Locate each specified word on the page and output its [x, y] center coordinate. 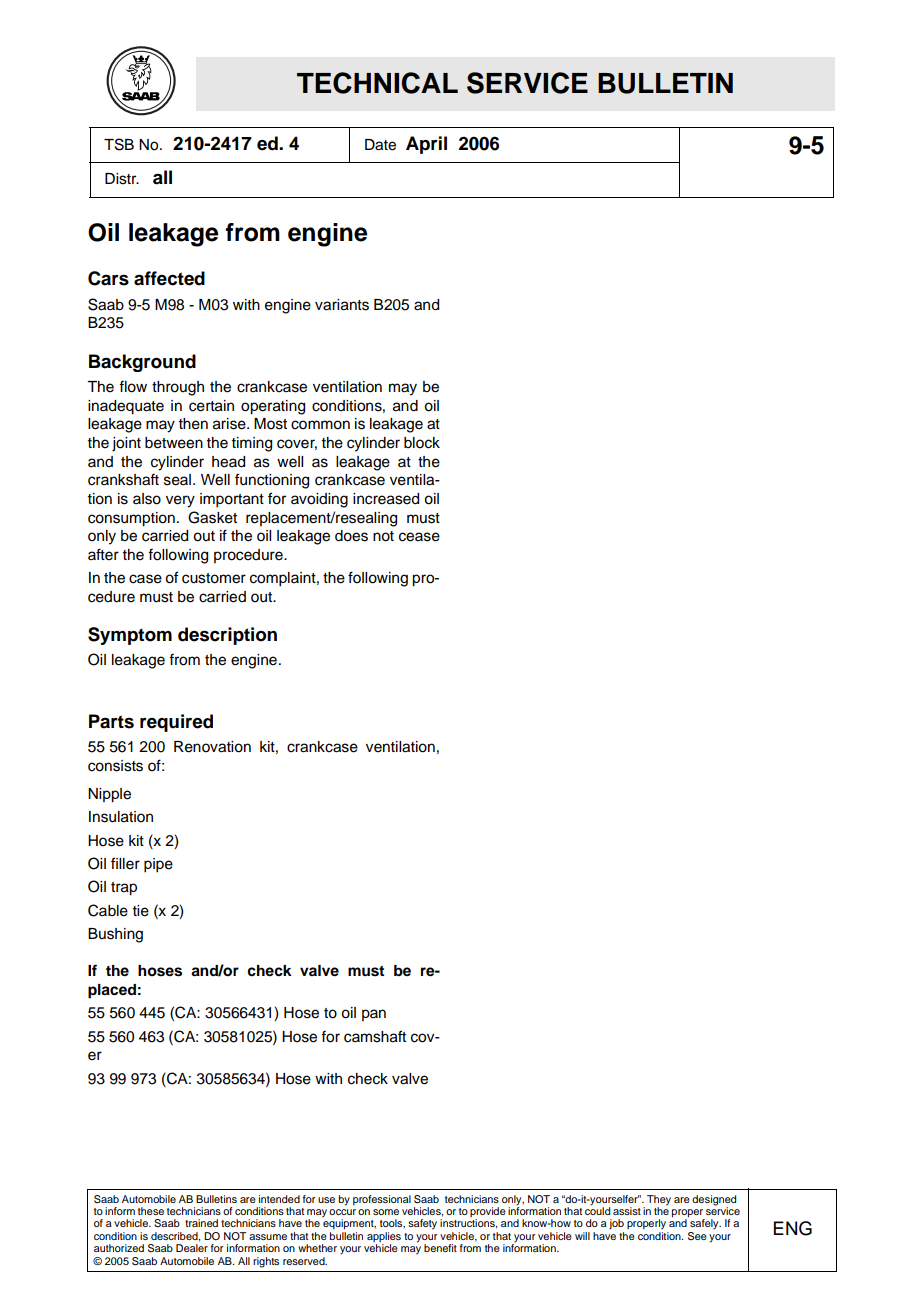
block [422, 443]
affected [169, 278]
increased [386, 499]
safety [422, 1224]
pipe [158, 865]
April [426, 145]
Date [380, 145]
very [180, 501]
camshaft [375, 1036]
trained [201, 1223]
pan [374, 1015]
